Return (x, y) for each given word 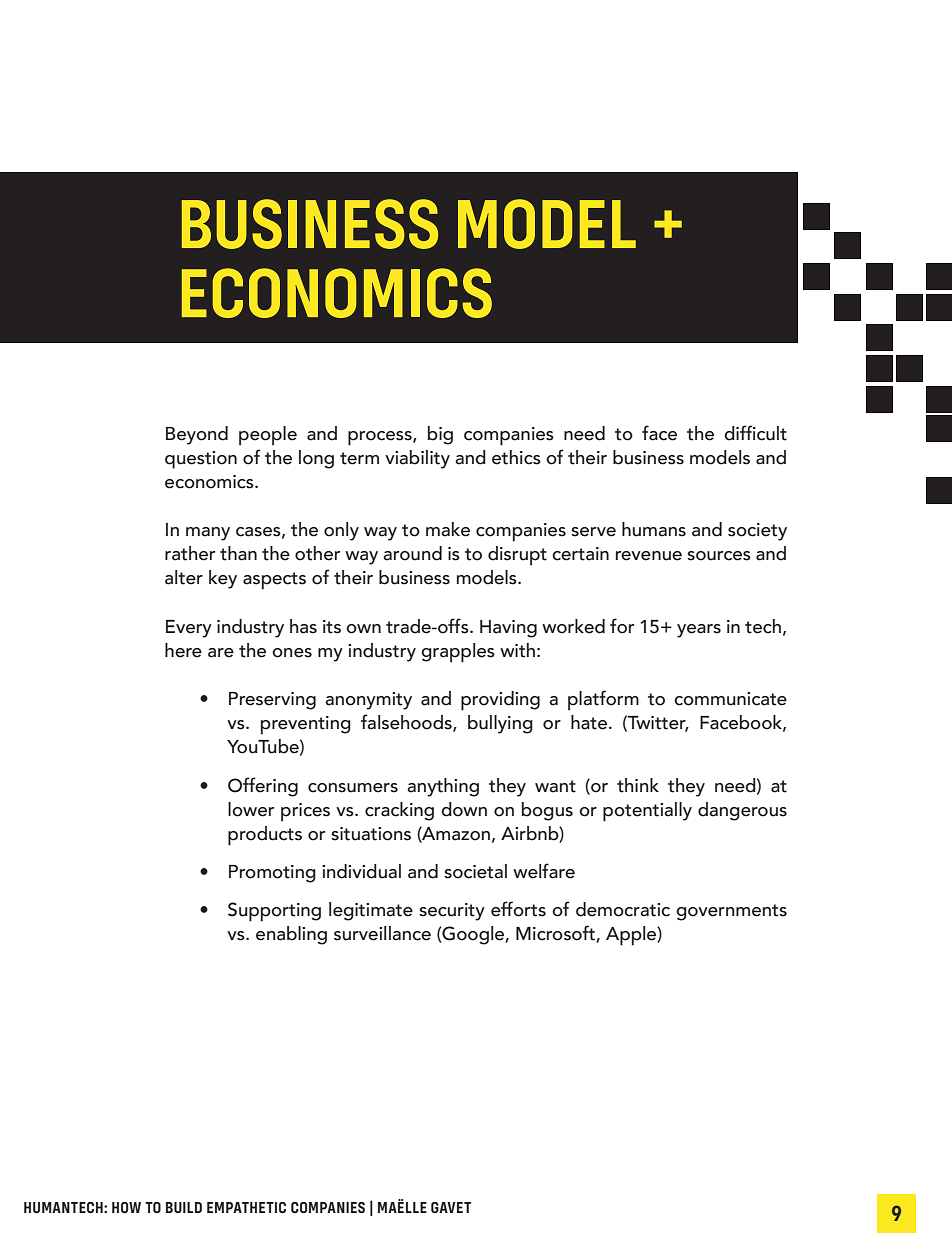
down (464, 809)
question (201, 460)
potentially (647, 812)
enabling (291, 935)
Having (508, 629)
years (699, 631)
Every (189, 629)
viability (417, 459)
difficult (755, 433)
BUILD (184, 1207)
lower (251, 809)
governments (731, 912)
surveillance (382, 933)
